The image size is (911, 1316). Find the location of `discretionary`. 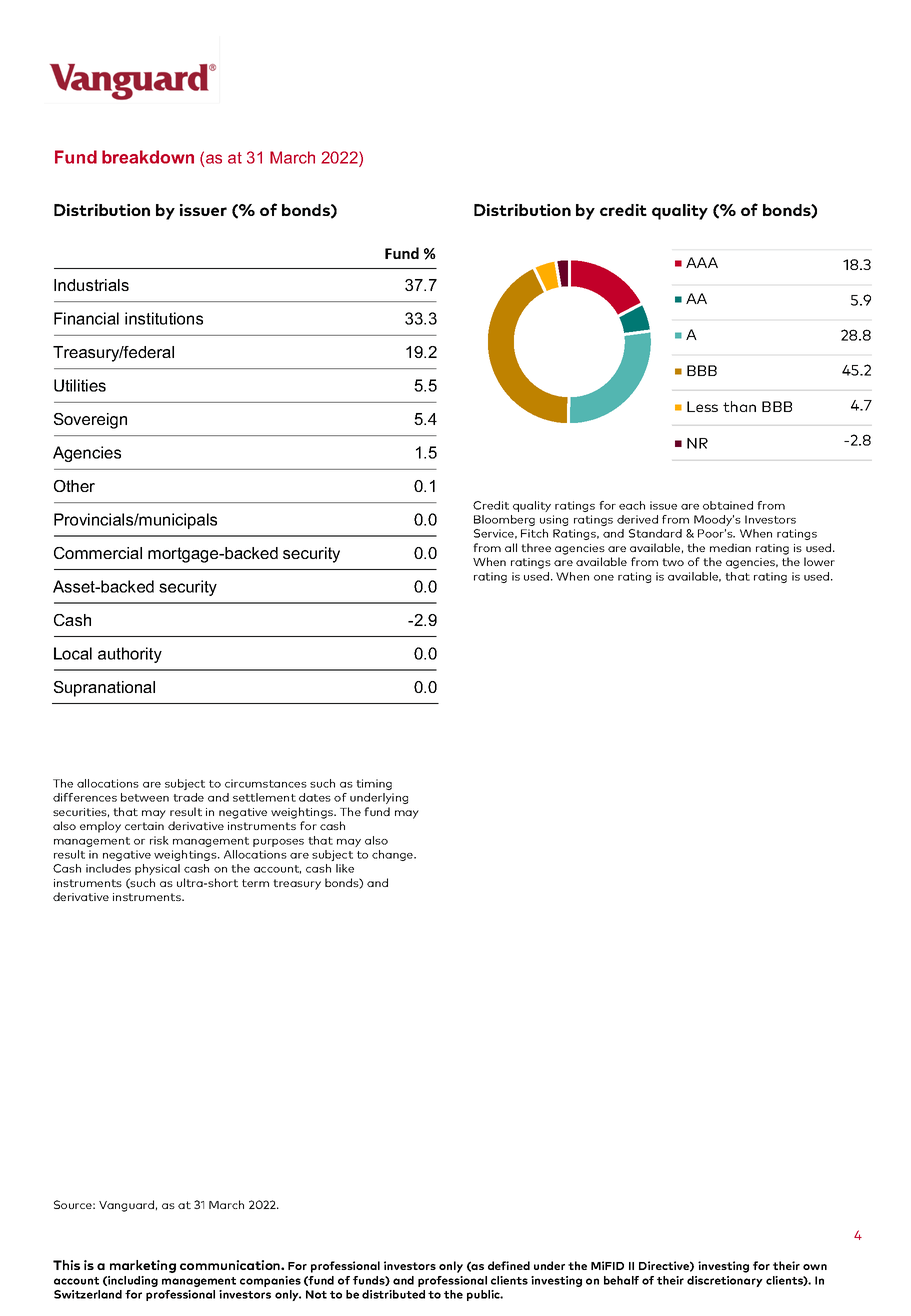

discretionary is located at coordinates (725, 1281).
